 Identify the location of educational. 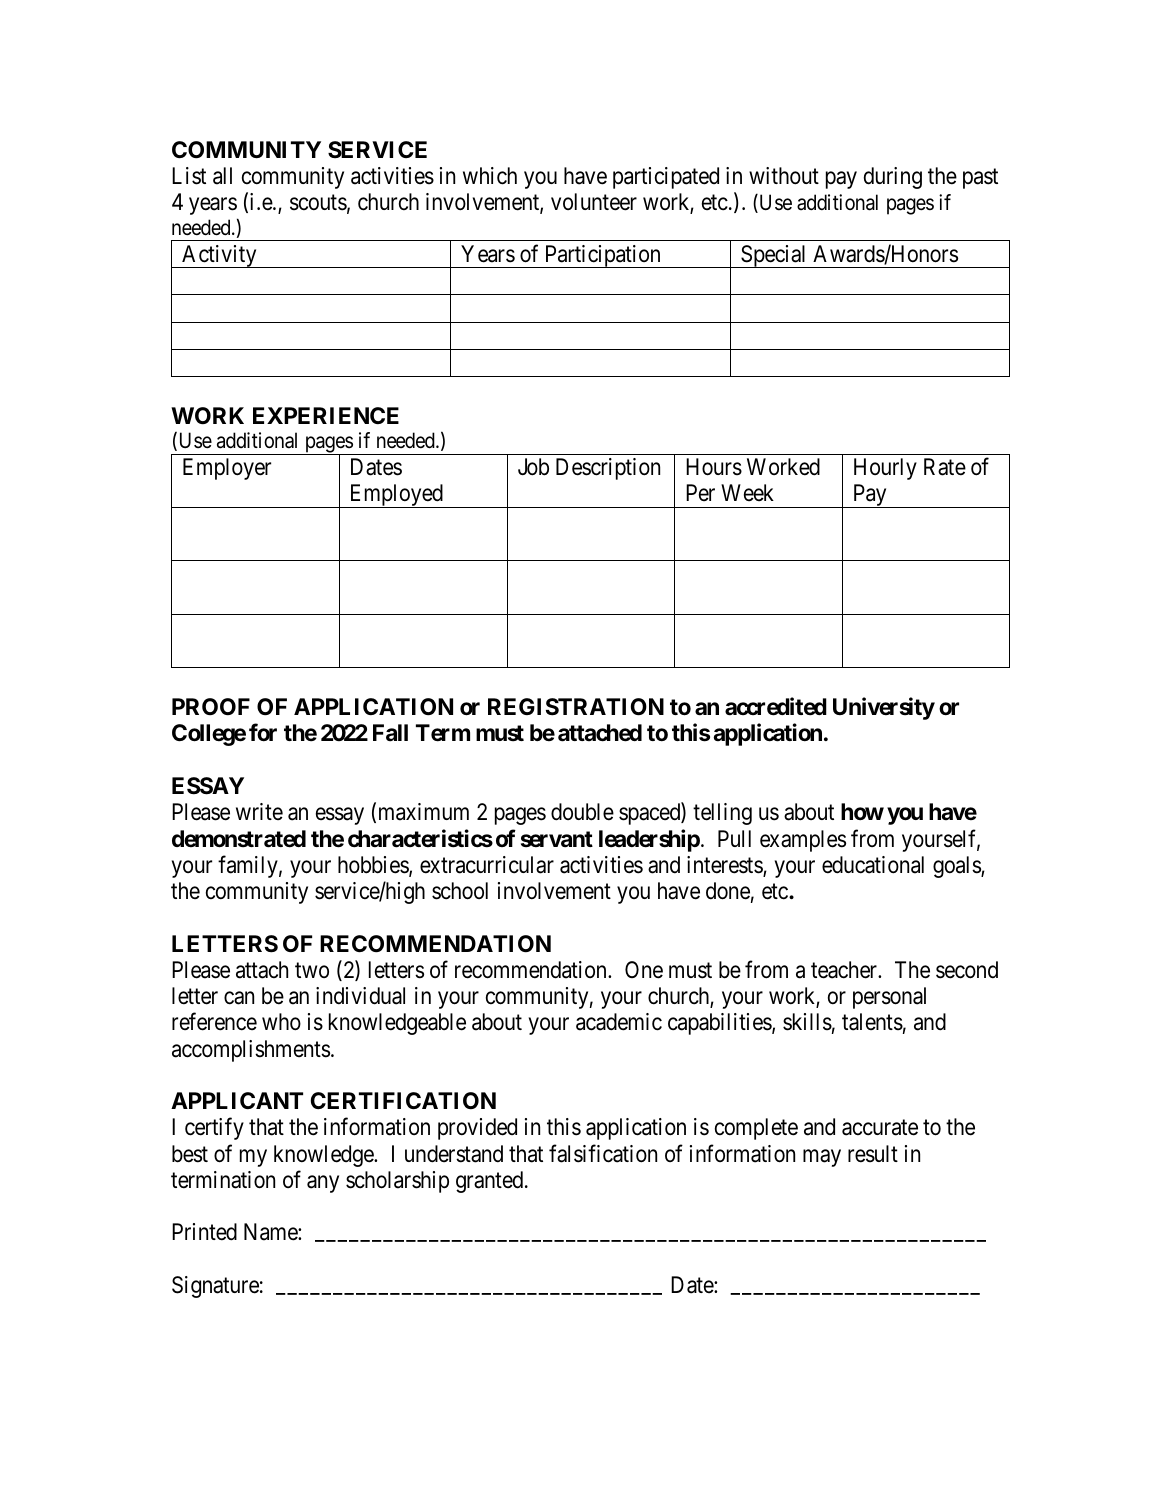
(873, 865).
